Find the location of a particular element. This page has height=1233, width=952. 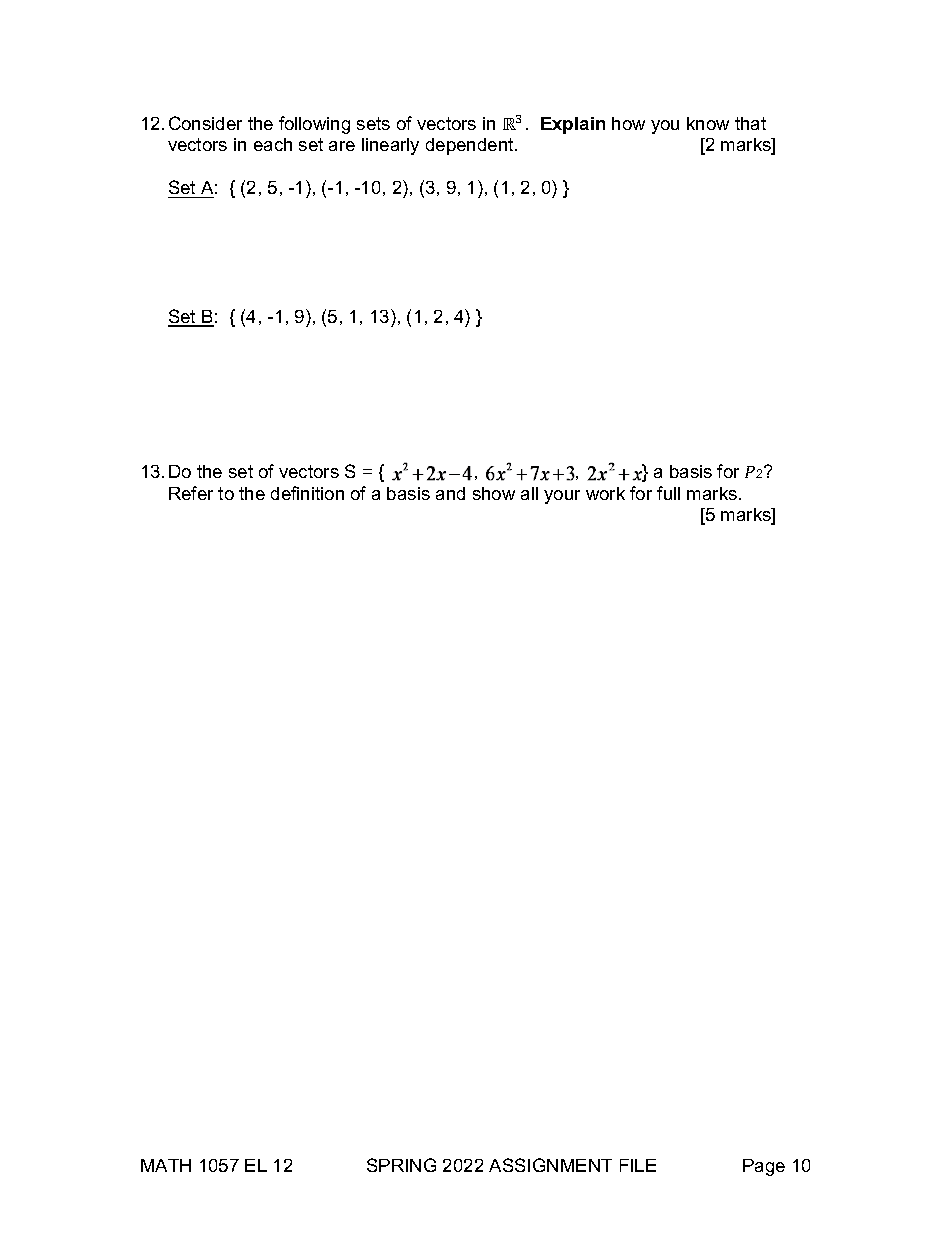

and is located at coordinates (450, 493).
